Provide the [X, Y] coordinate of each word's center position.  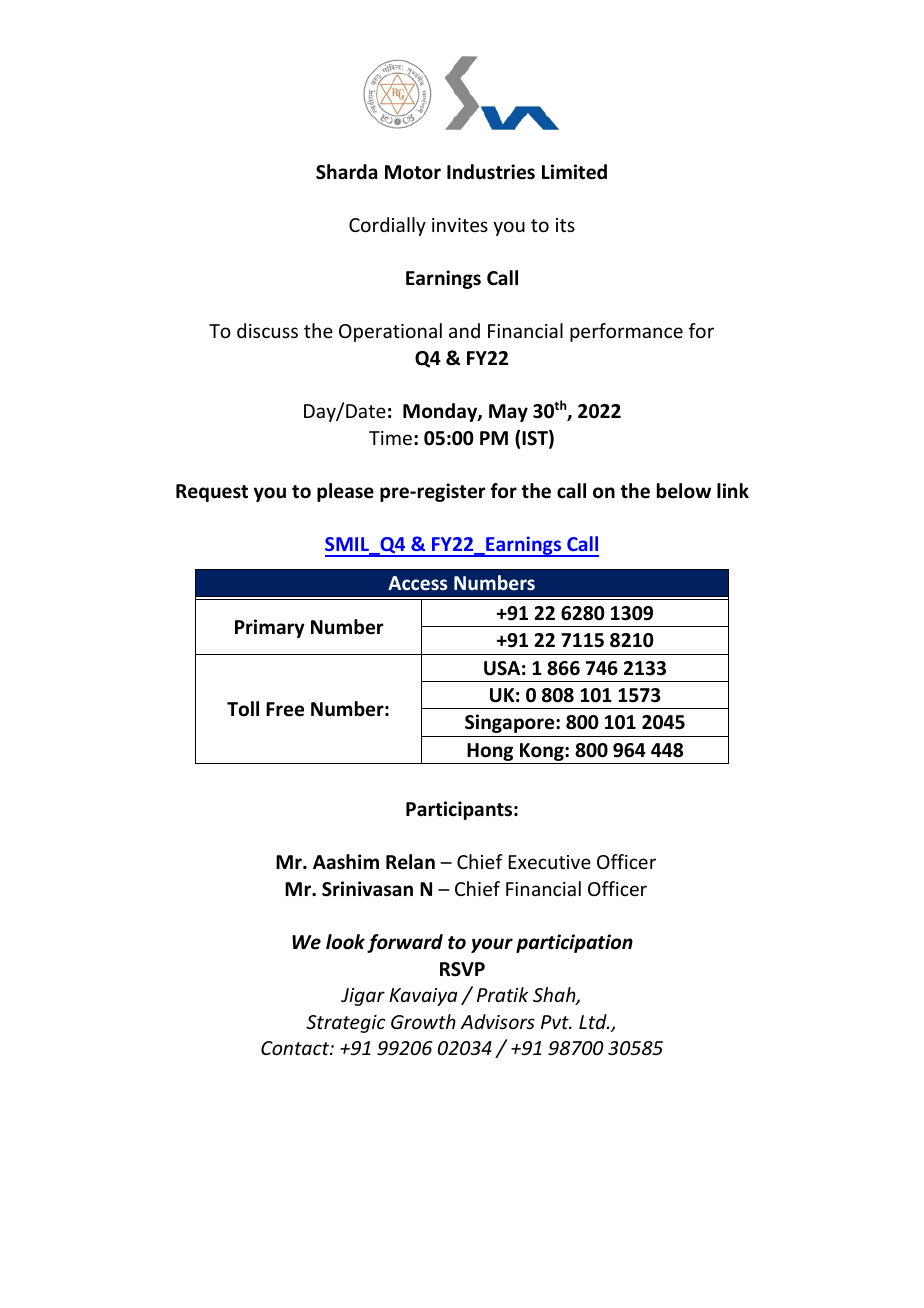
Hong [490, 752]
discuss [267, 330]
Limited [574, 172]
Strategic [346, 1024]
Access [417, 583]
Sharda [346, 172]
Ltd [594, 1021]
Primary [270, 628]
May [508, 413]
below [684, 491]
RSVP [462, 969]
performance [626, 332]
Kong [543, 752]
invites [460, 225]
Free [285, 709]
